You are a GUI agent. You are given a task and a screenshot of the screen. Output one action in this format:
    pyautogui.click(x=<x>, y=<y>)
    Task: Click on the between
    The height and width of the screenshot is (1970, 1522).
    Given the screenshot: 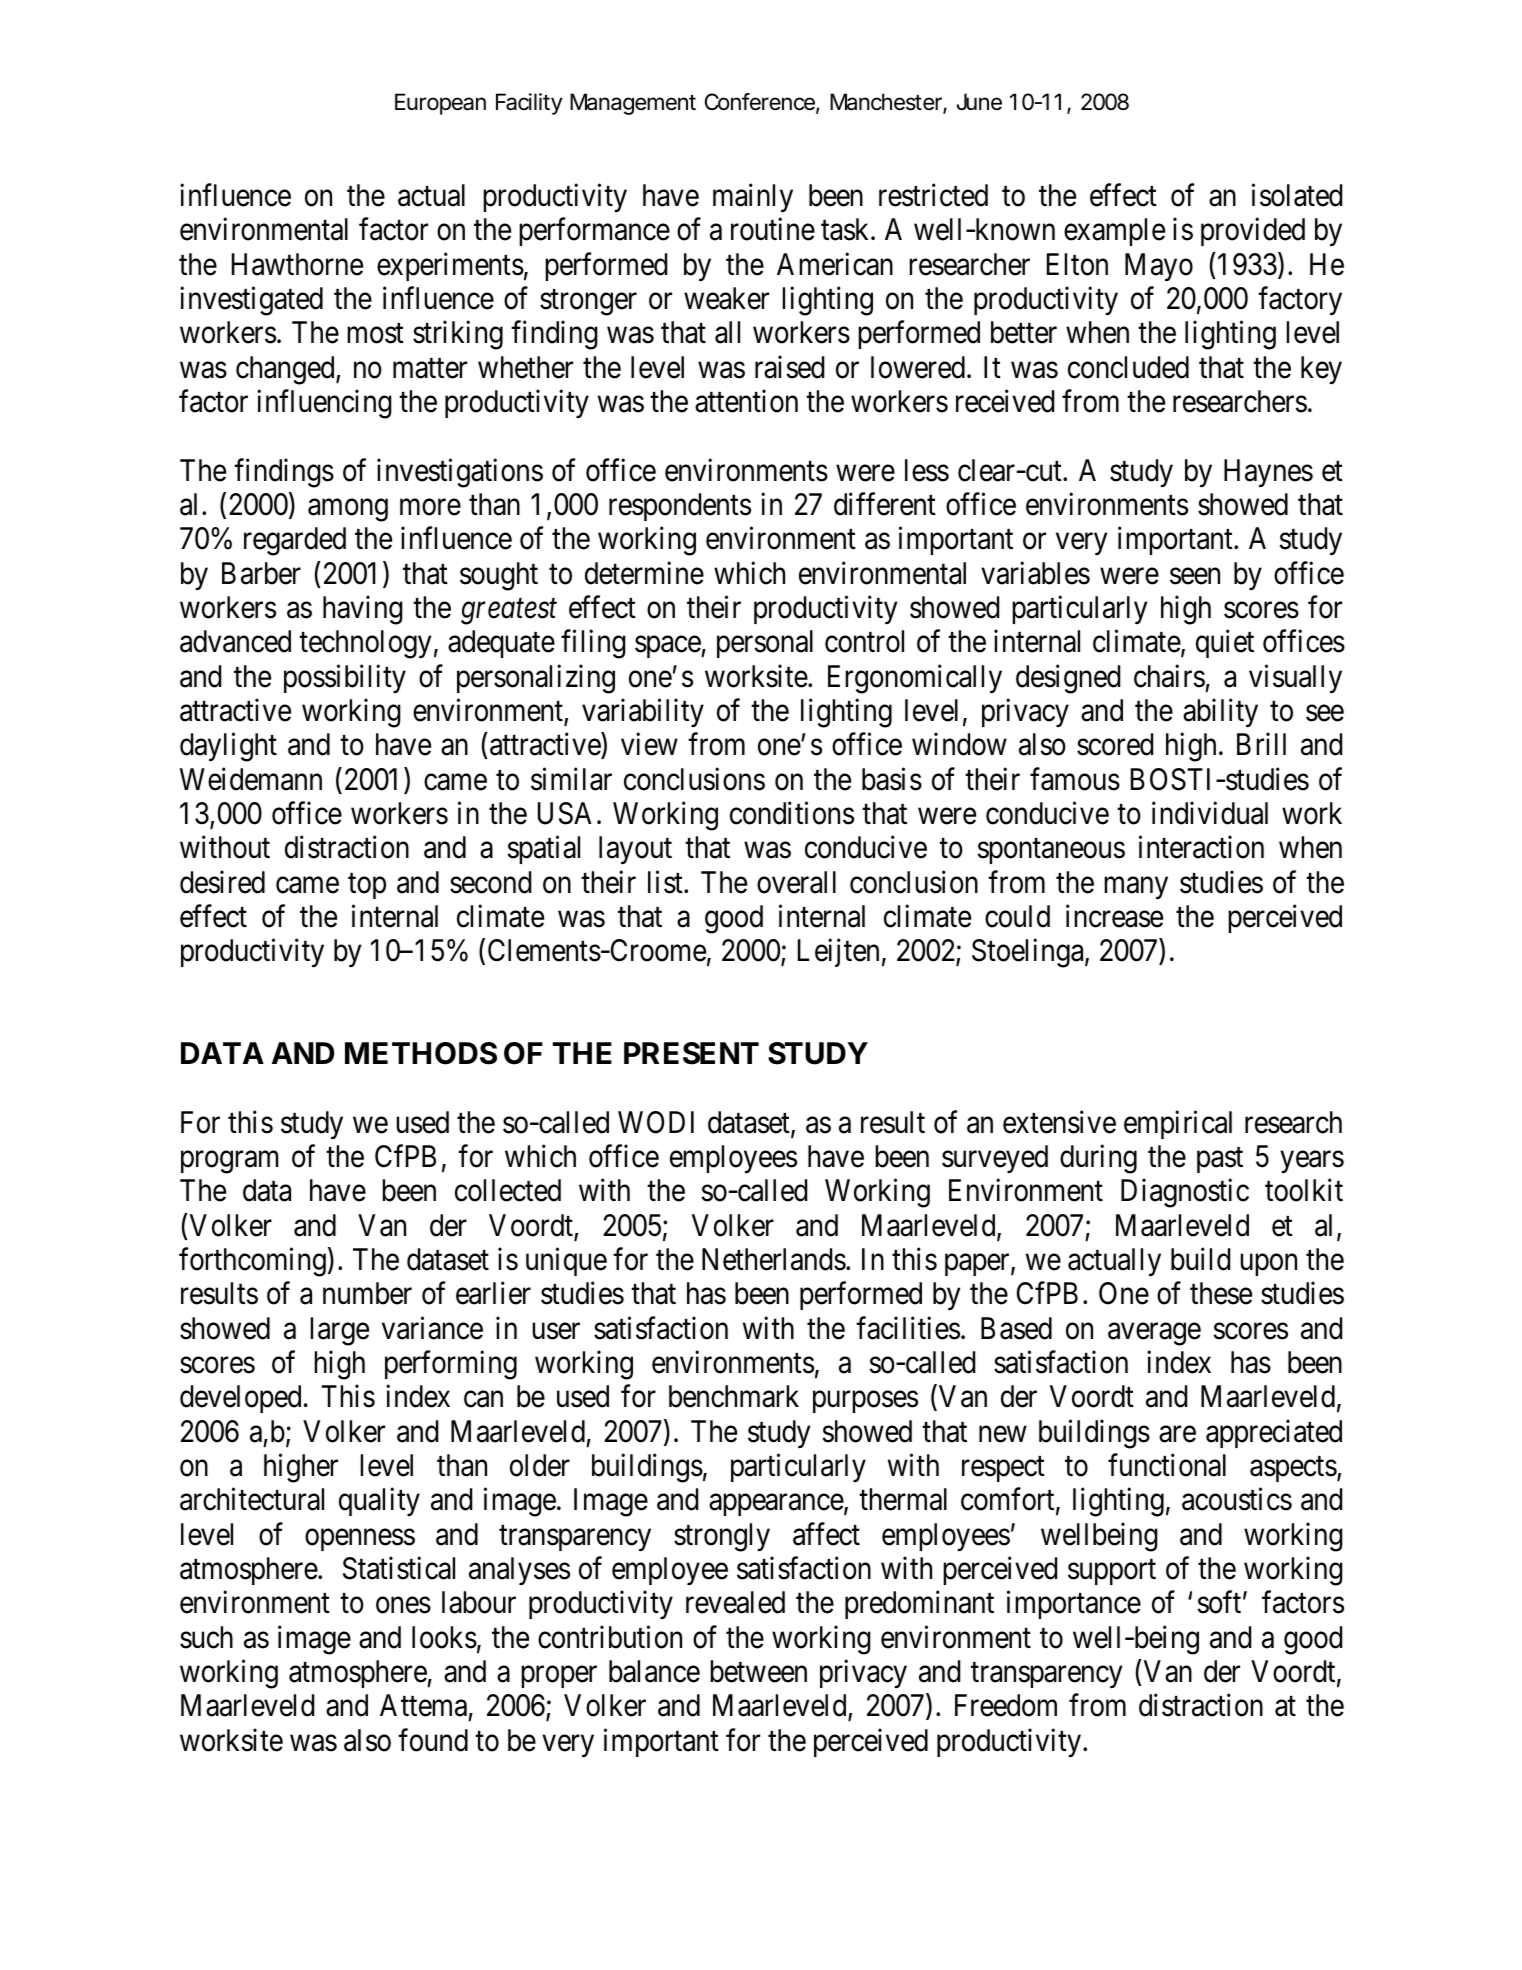 What is the action you would take?
    pyautogui.click(x=758, y=1671)
